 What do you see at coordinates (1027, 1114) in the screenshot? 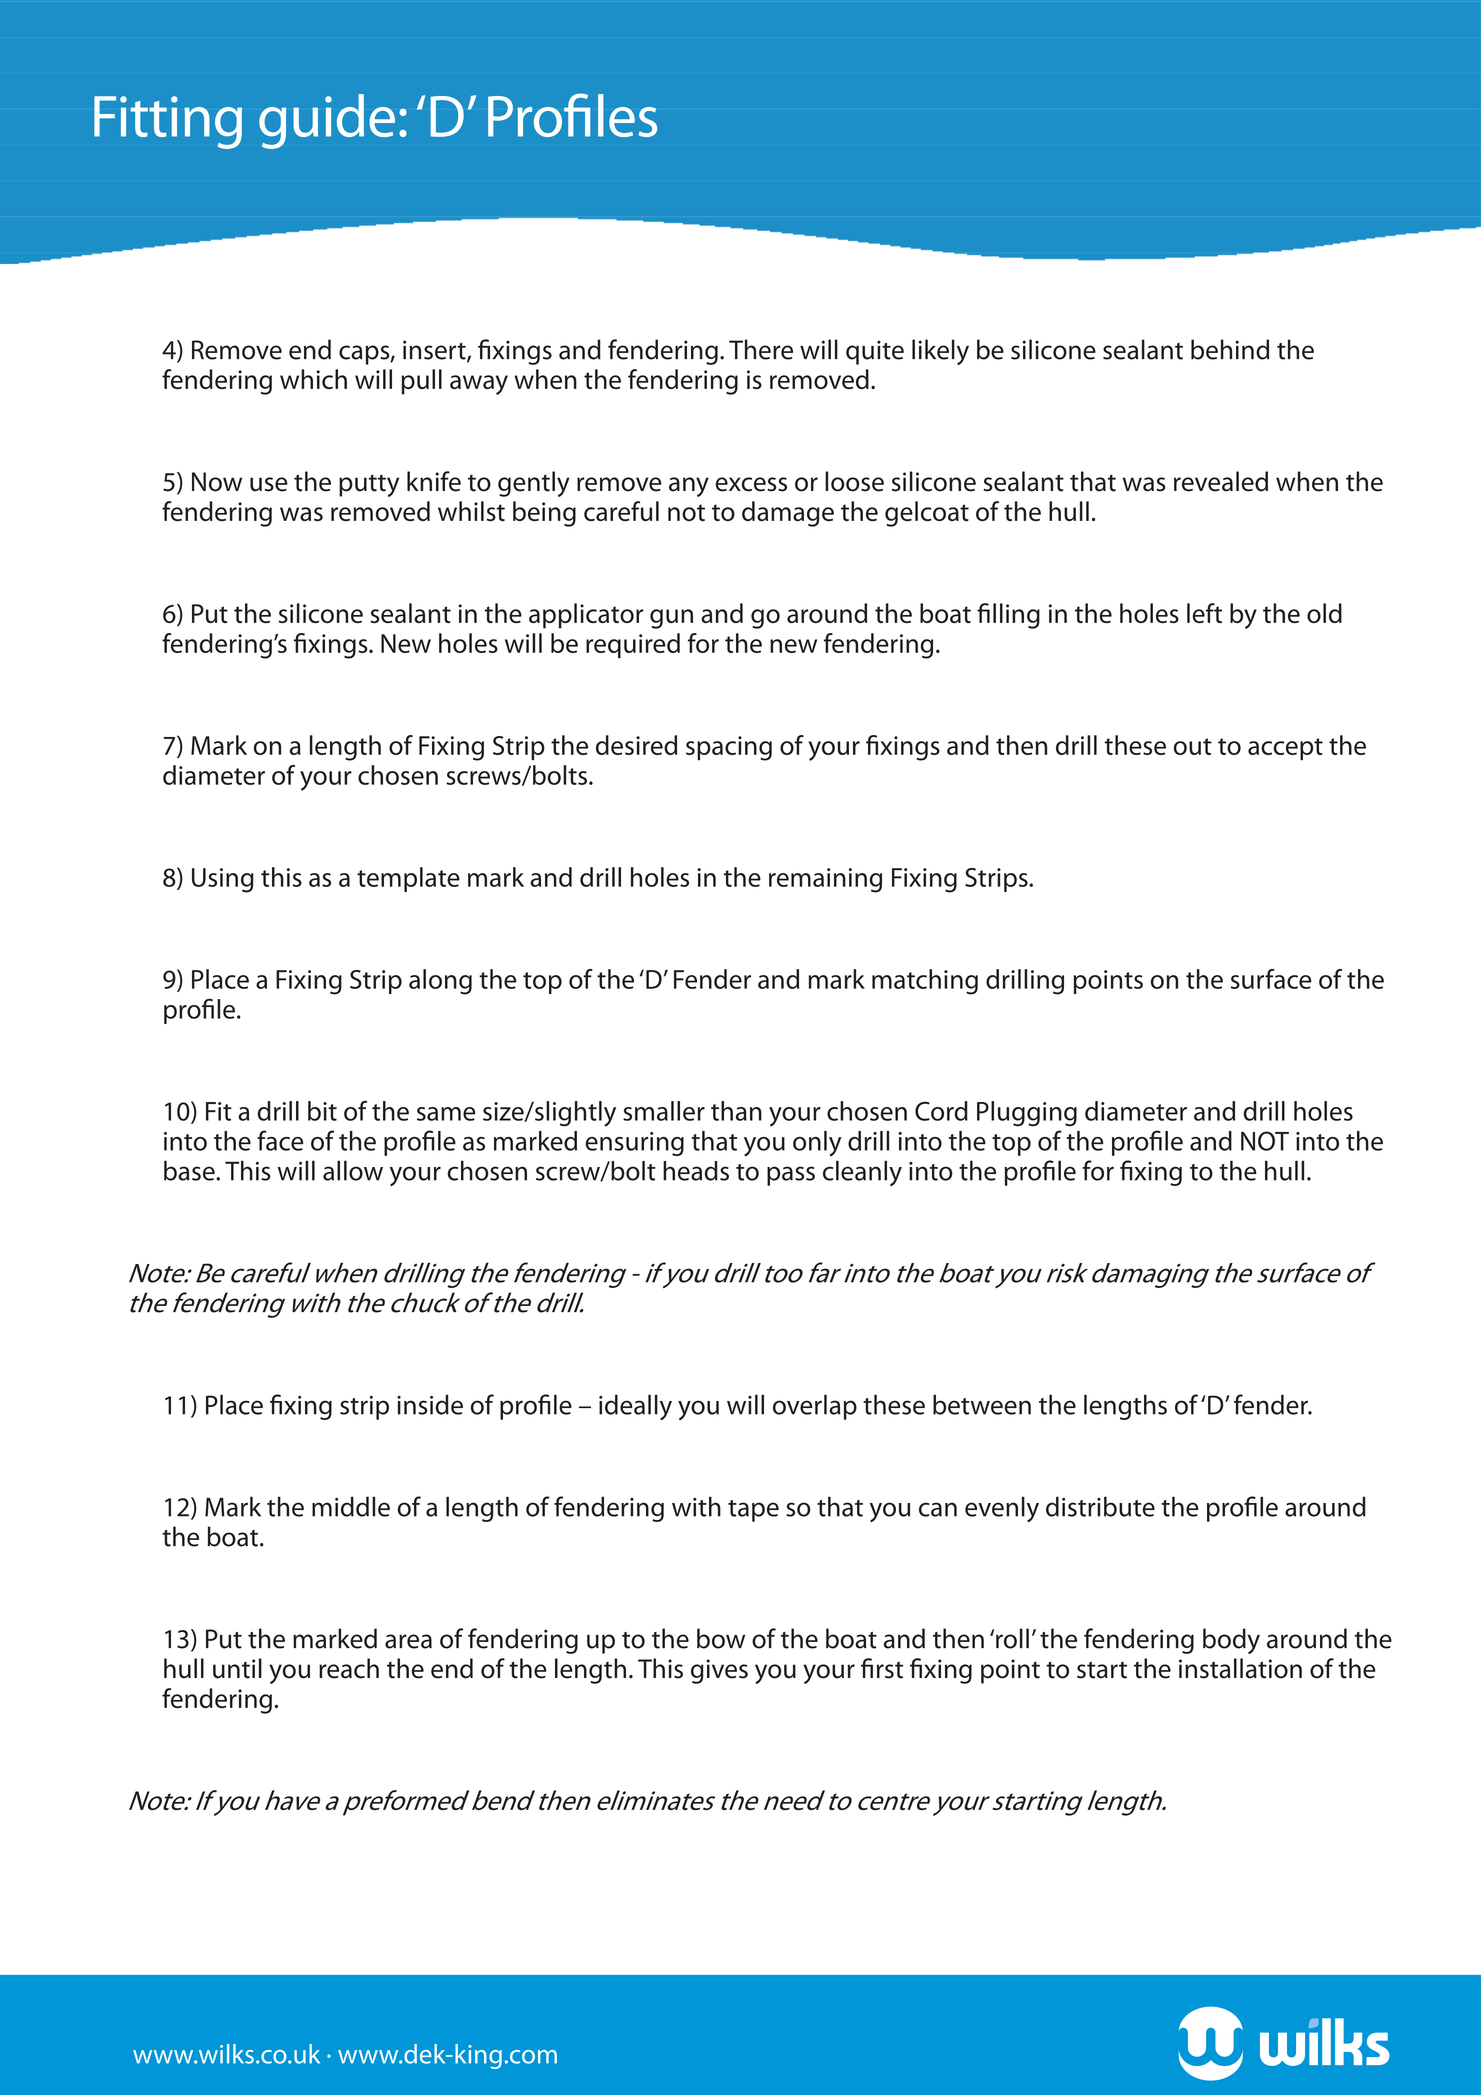
I see `Plugging` at bounding box center [1027, 1114].
